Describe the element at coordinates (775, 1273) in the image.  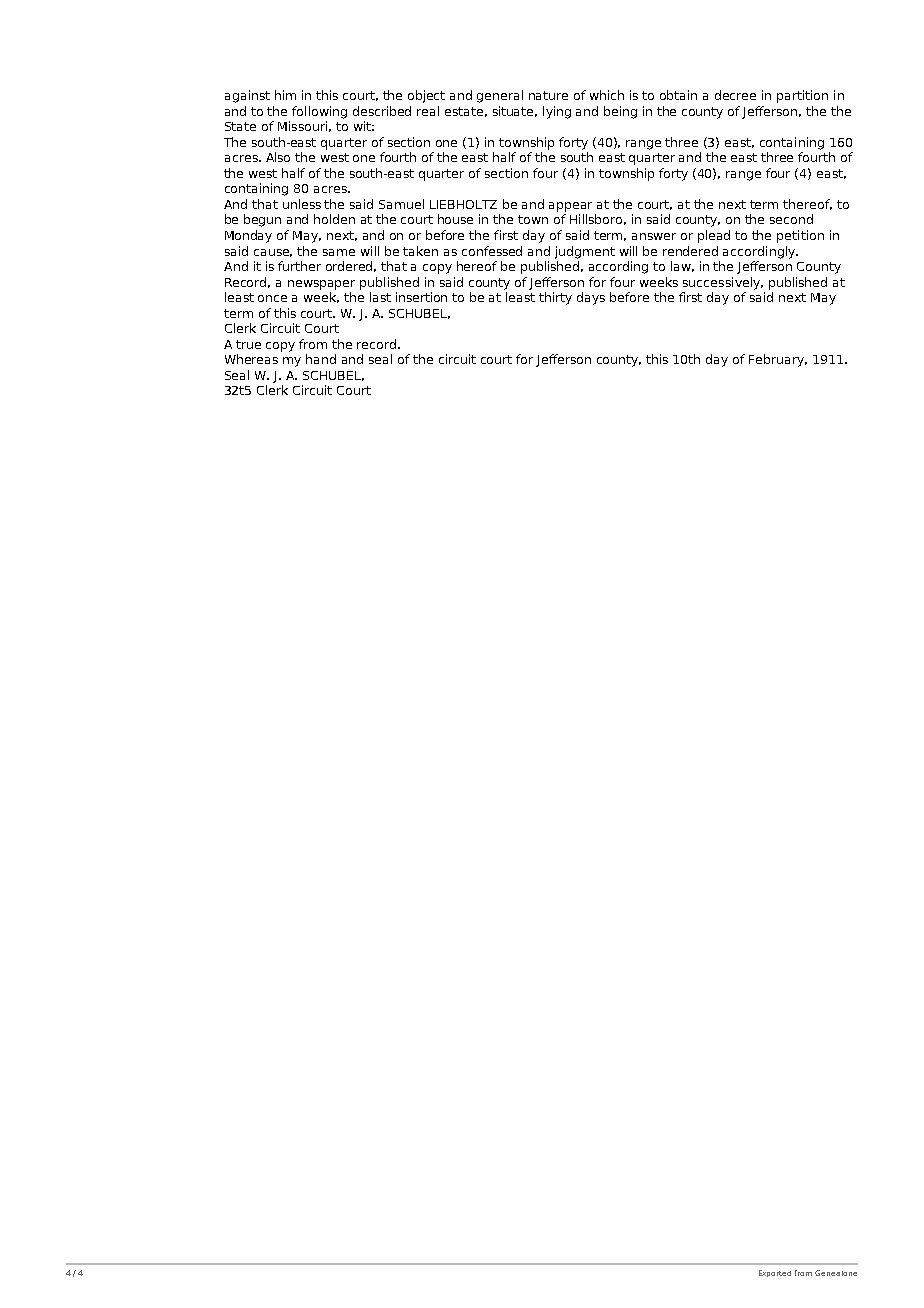
I see `Exported` at that location.
